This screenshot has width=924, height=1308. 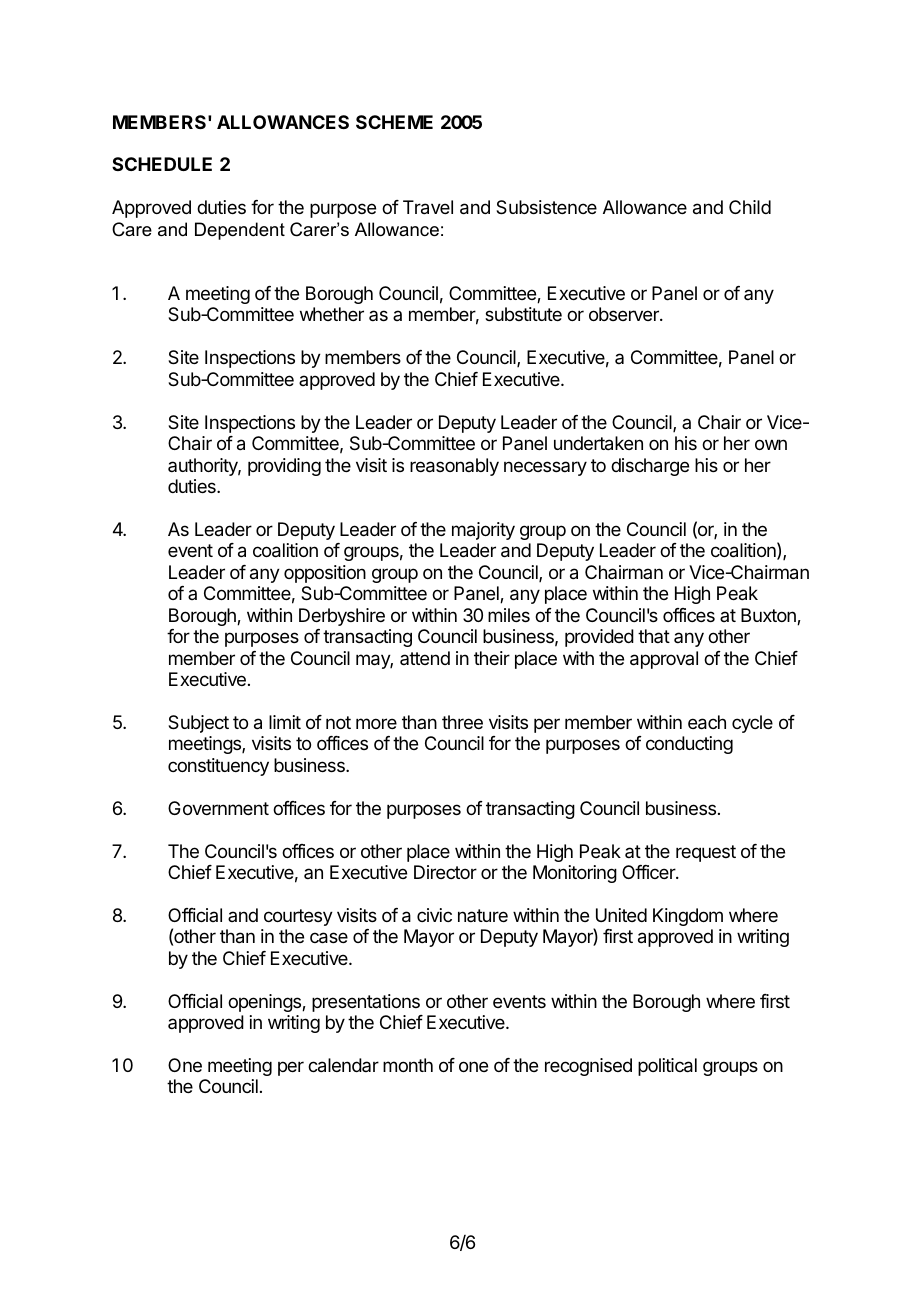 I want to click on SCHEDULE, so click(x=162, y=164).
